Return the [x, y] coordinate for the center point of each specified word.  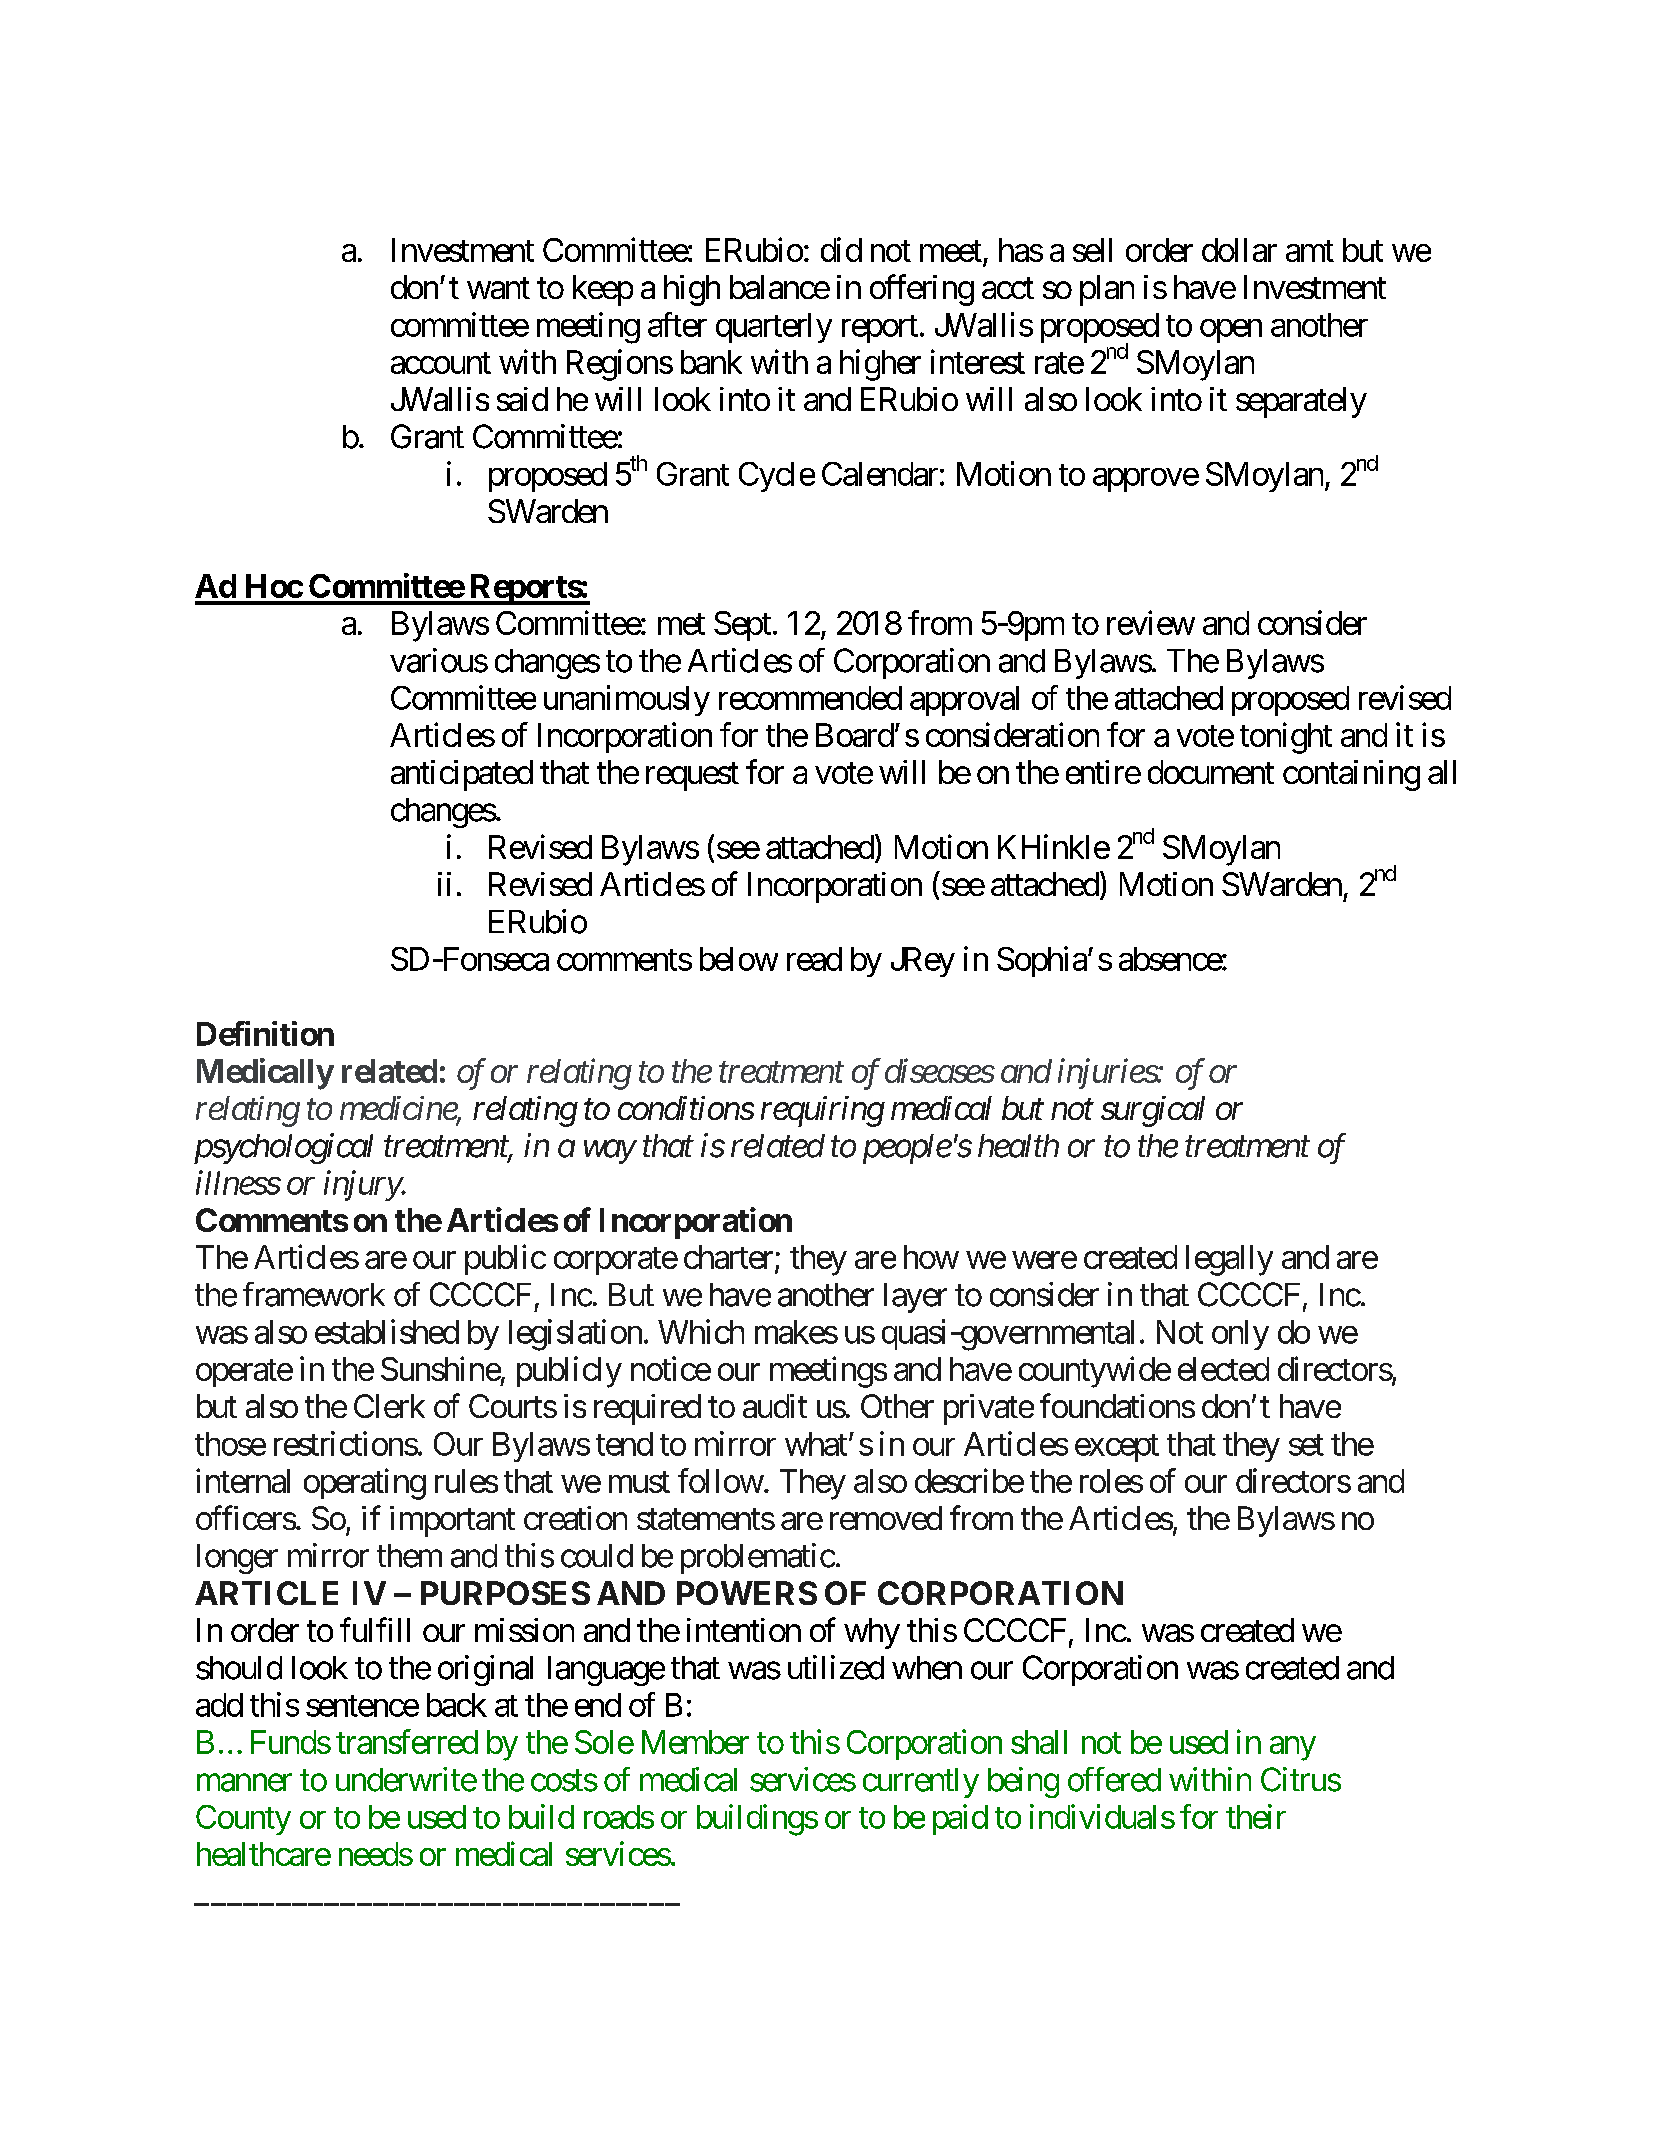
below [739, 959]
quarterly [774, 328]
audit [775, 1406]
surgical [1153, 1111]
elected [1223, 1369]
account [441, 363]
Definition [265, 1033]
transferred [407, 1741]
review [1151, 622]
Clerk [389, 1406]
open [1231, 331]
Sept [742, 626]
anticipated [462, 775]
